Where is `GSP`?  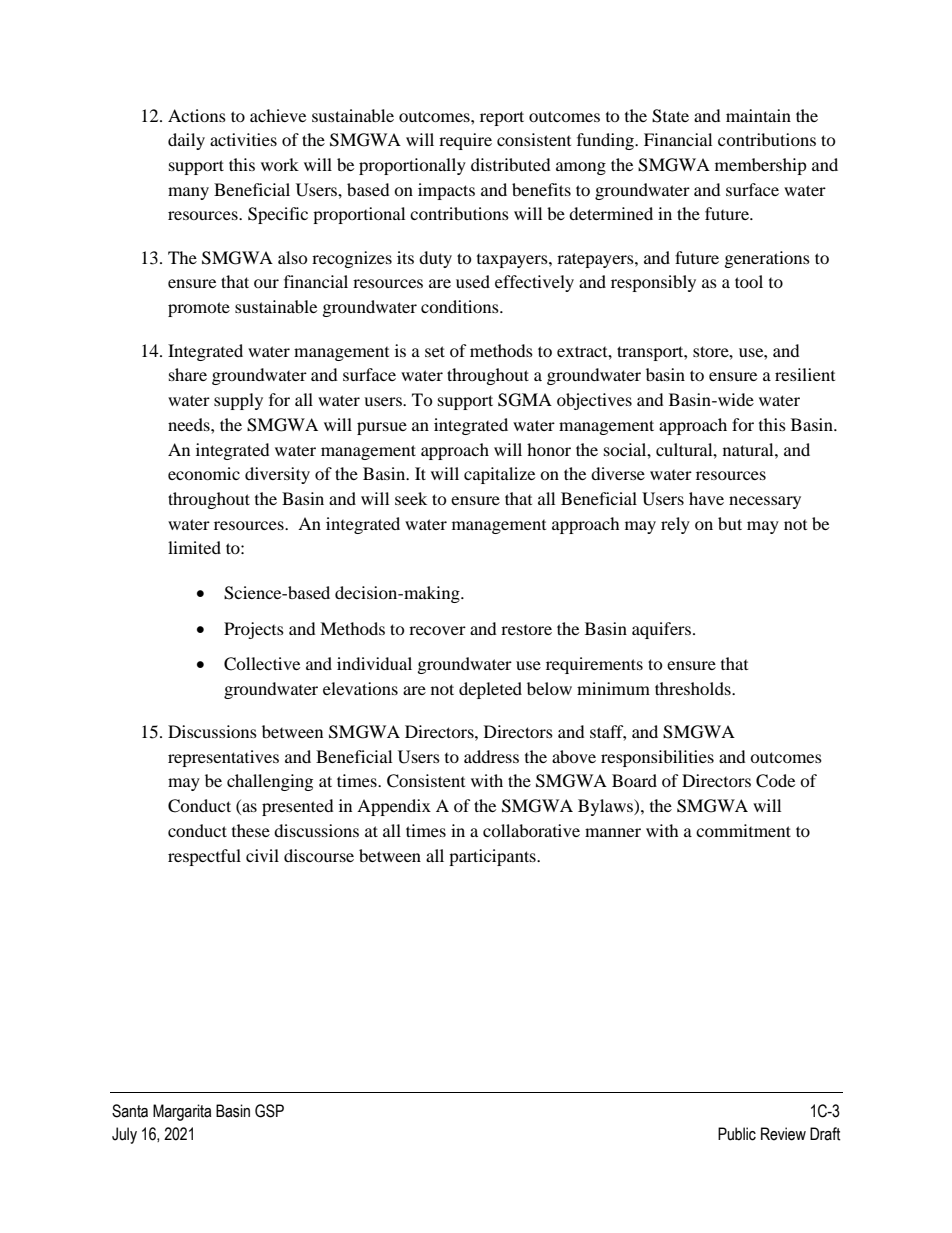
GSP is located at coordinates (269, 1111).
